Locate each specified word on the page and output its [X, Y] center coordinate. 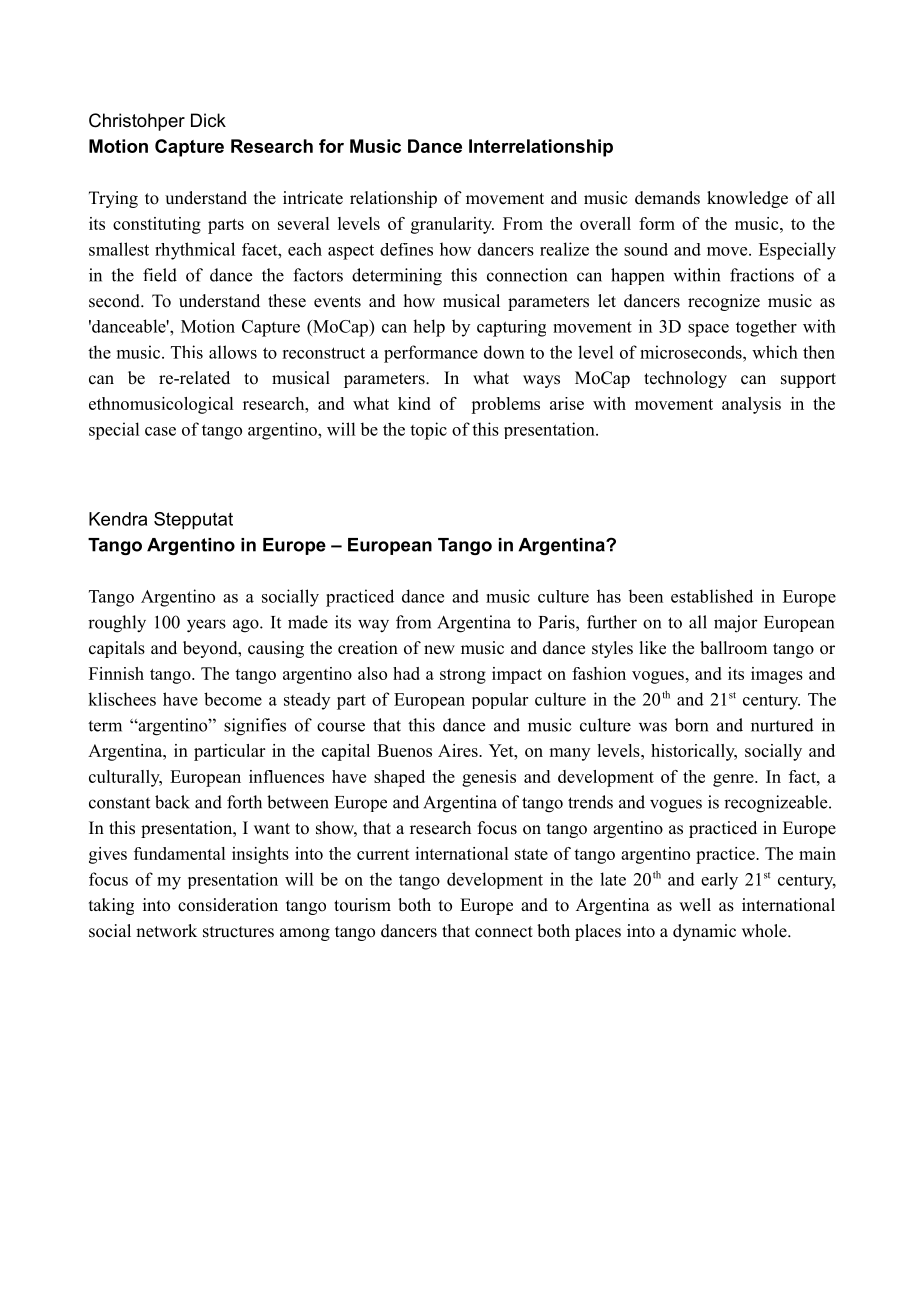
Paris [558, 622]
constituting [157, 225]
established [712, 596]
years [206, 626]
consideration [228, 905]
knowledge [747, 199]
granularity [452, 225]
